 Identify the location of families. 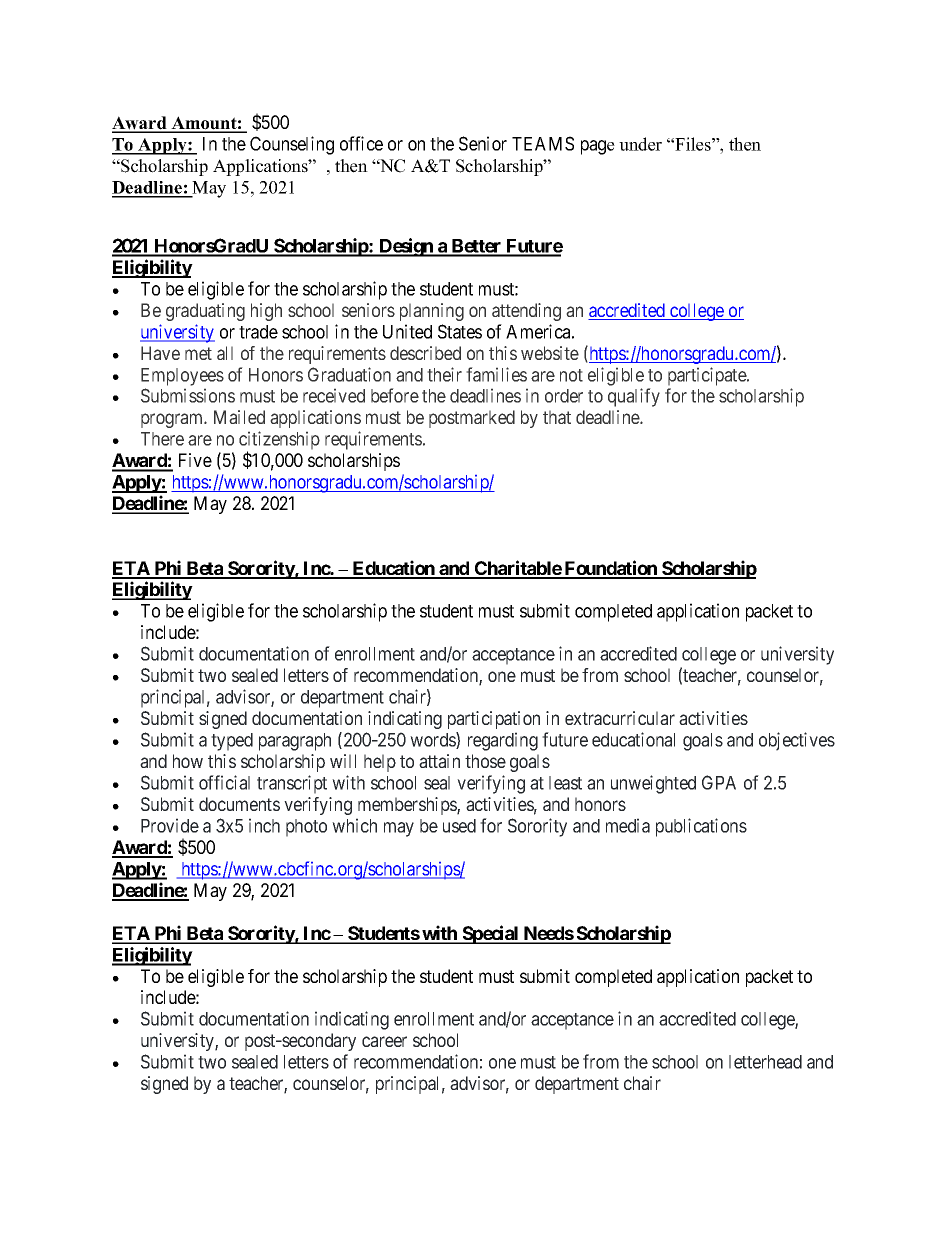
(496, 374).
